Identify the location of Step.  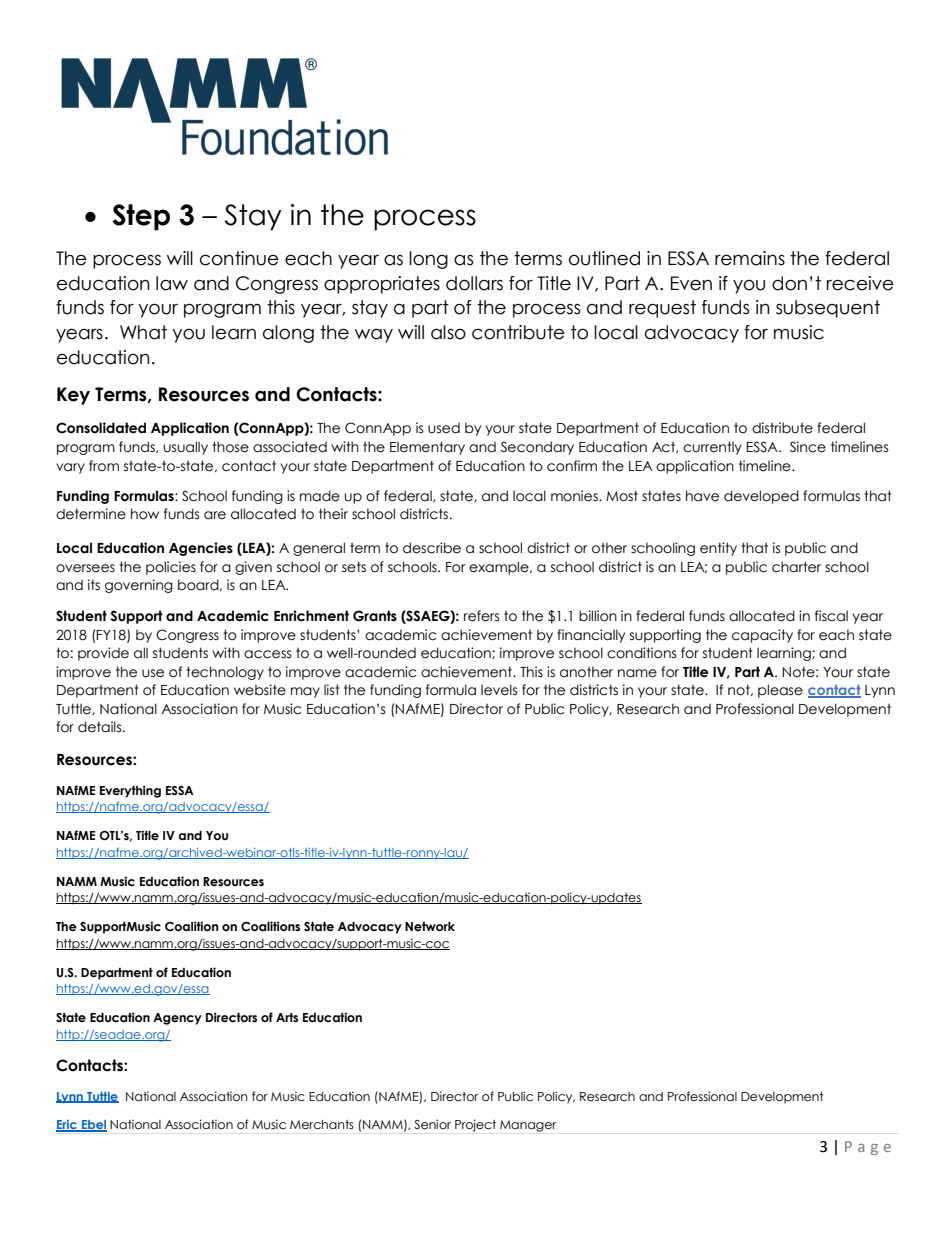
(141, 217).
